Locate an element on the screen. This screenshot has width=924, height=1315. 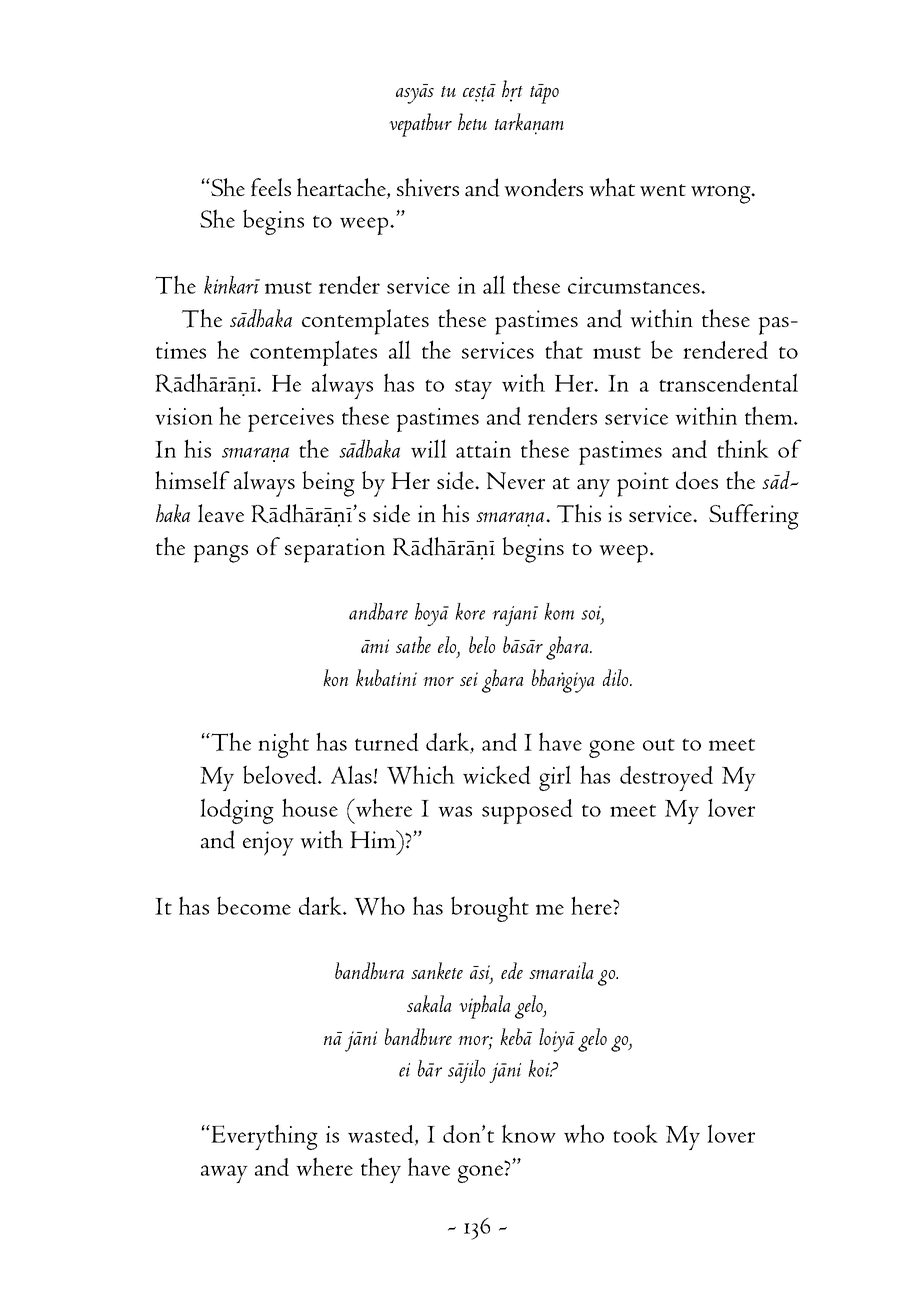
Everything is located at coordinates (263, 1137).
